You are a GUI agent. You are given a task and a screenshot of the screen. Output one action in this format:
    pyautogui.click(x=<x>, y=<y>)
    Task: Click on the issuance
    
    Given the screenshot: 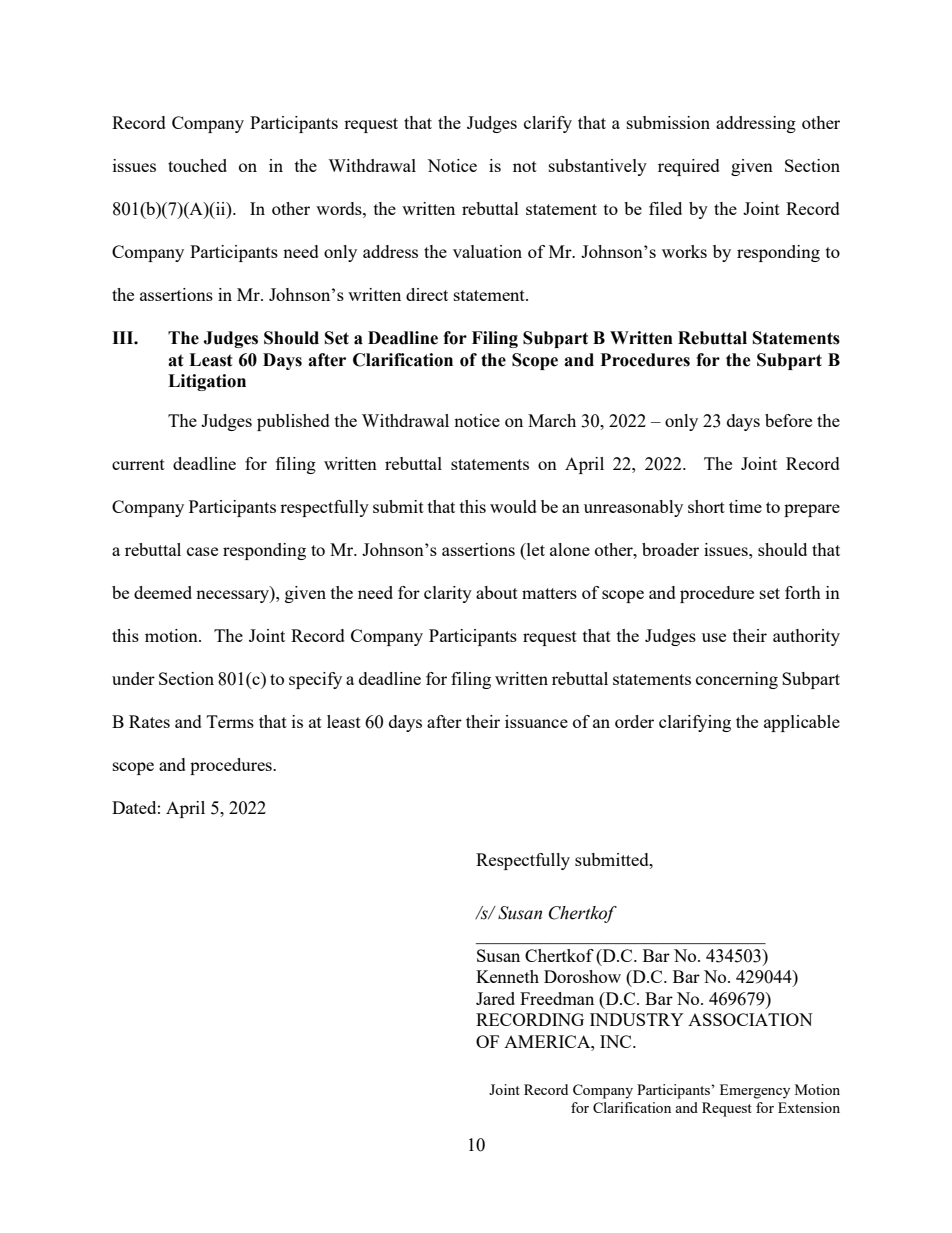 What is the action you would take?
    pyautogui.click(x=536, y=721)
